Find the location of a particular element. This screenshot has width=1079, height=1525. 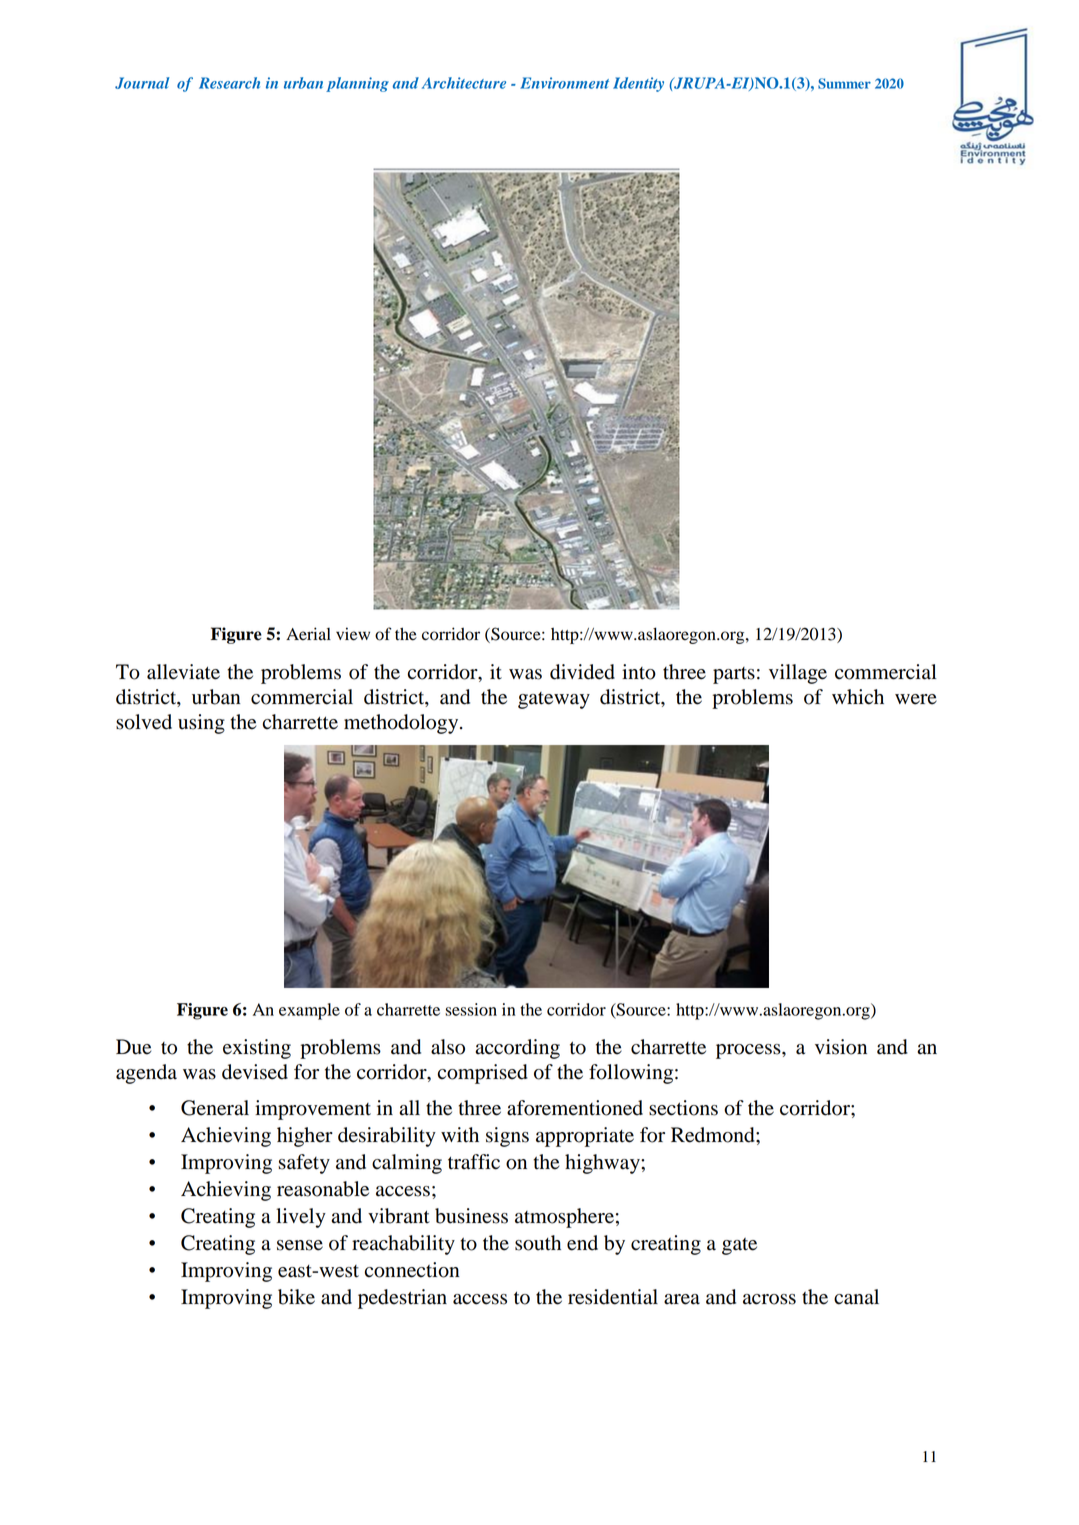

sense is located at coordinates (300, 1245).
